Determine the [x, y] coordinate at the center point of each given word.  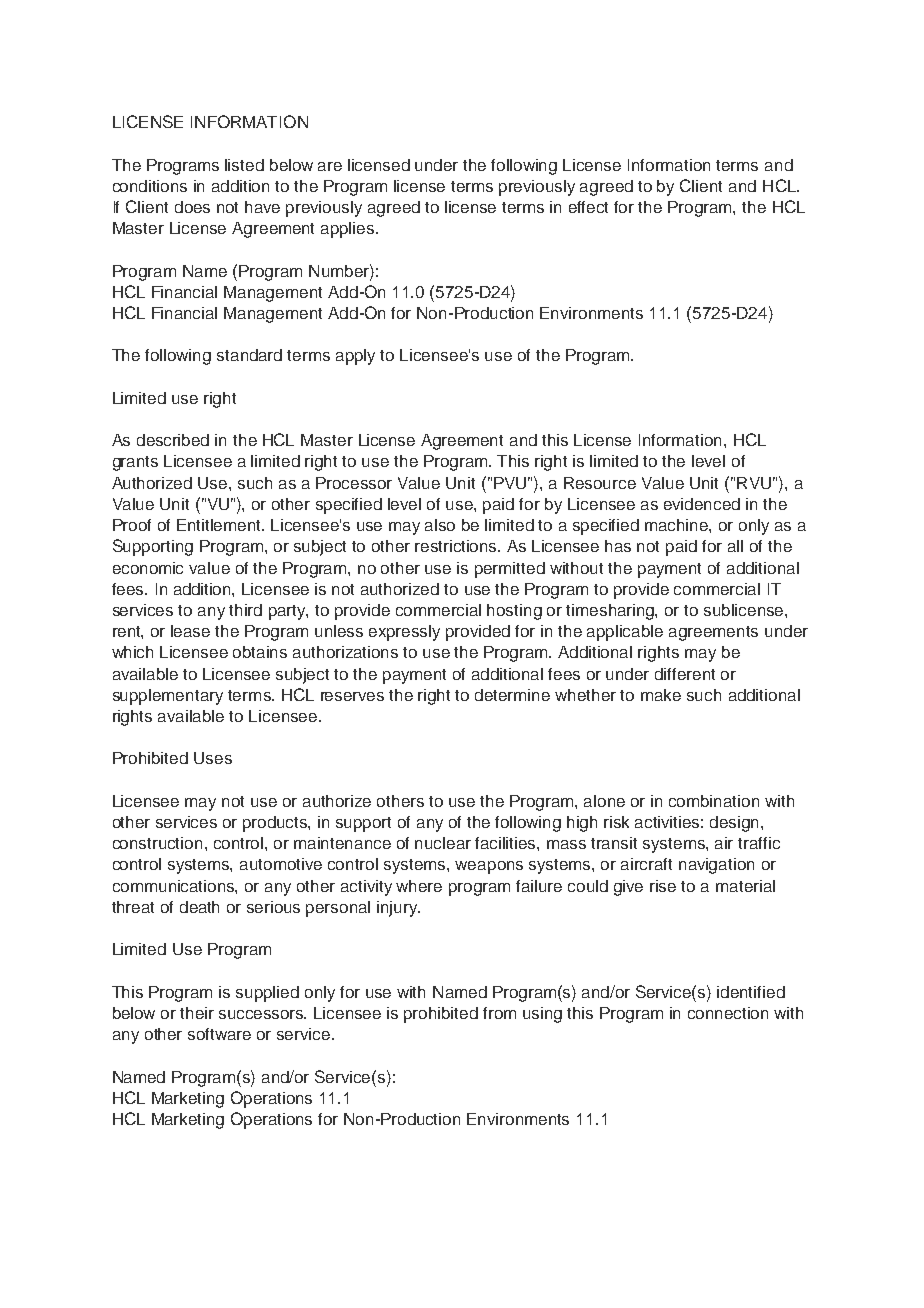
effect [588, 207]
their [197, 1013]
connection [728, 1013]
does [192, 207]
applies [349, 230]
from [499, 1013]
